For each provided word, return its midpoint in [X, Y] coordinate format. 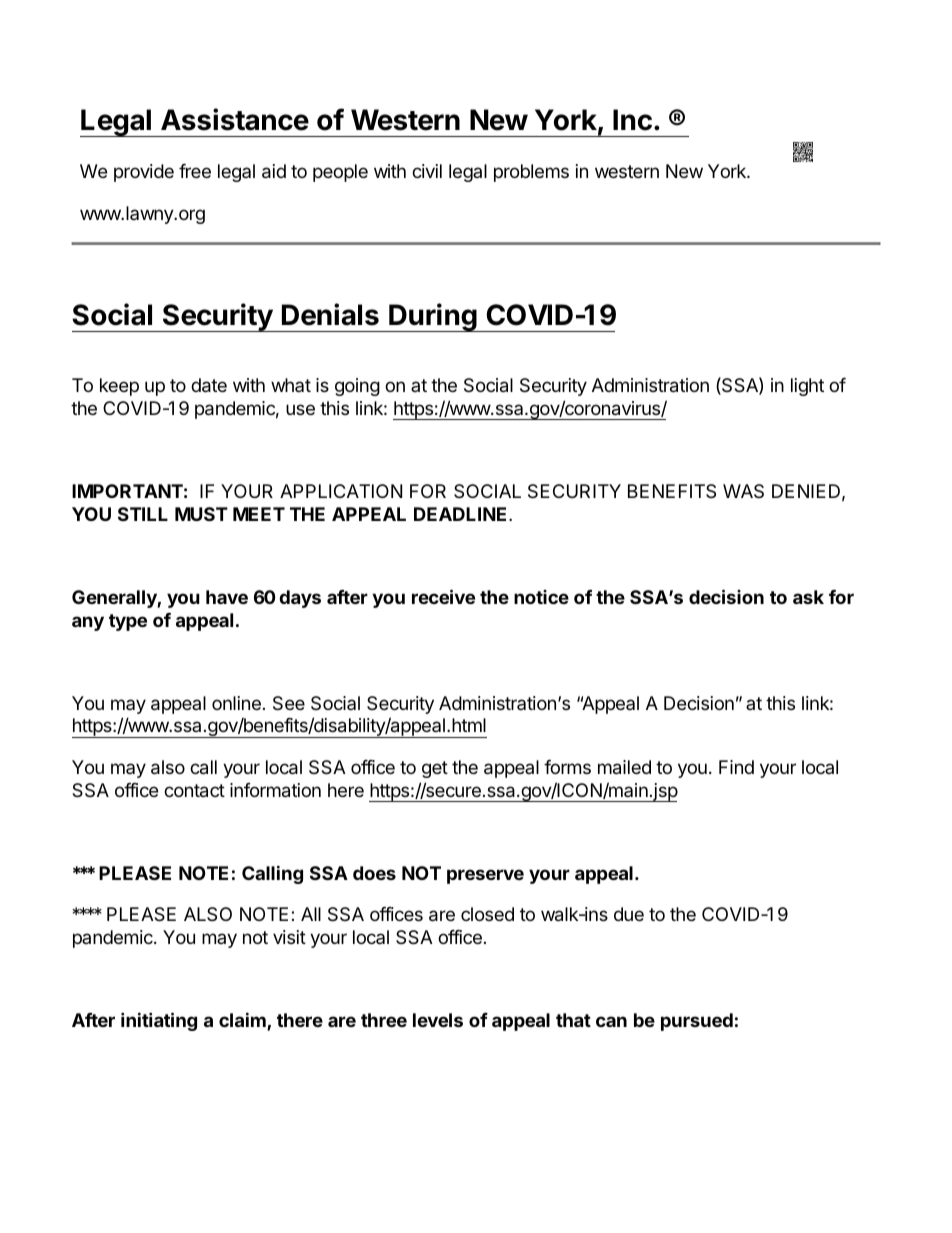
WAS [743, 491]
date [209, 385]
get [435, 769]
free [195, 171]
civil [427, 171]
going [357, 387]
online [236, 703]
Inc [632, 120]
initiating [159, 1021]
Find [736, 767]
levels [438, 1020]
